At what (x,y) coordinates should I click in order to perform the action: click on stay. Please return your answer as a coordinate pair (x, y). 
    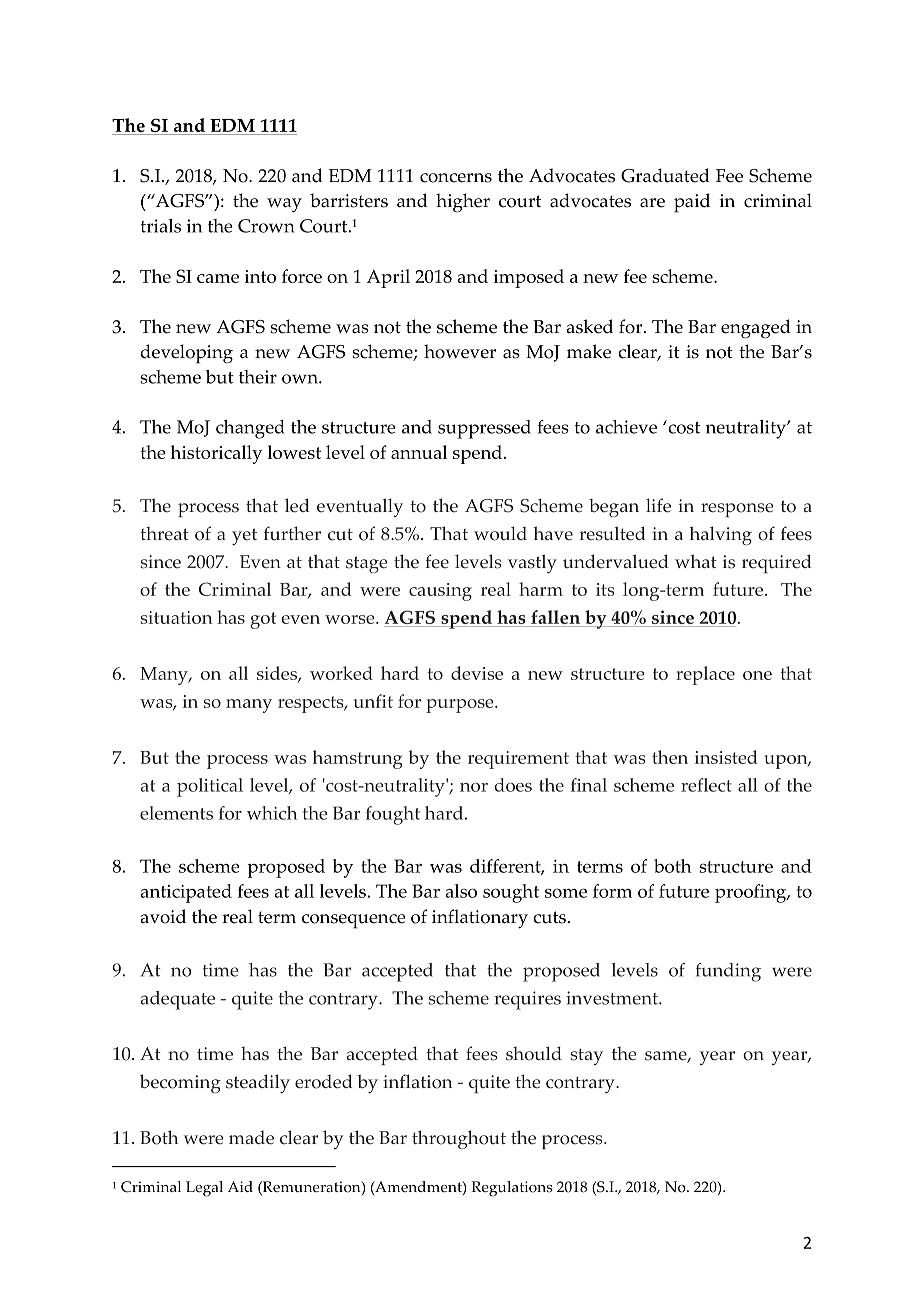
    Looking at the image, I should click on (586, 1057).
